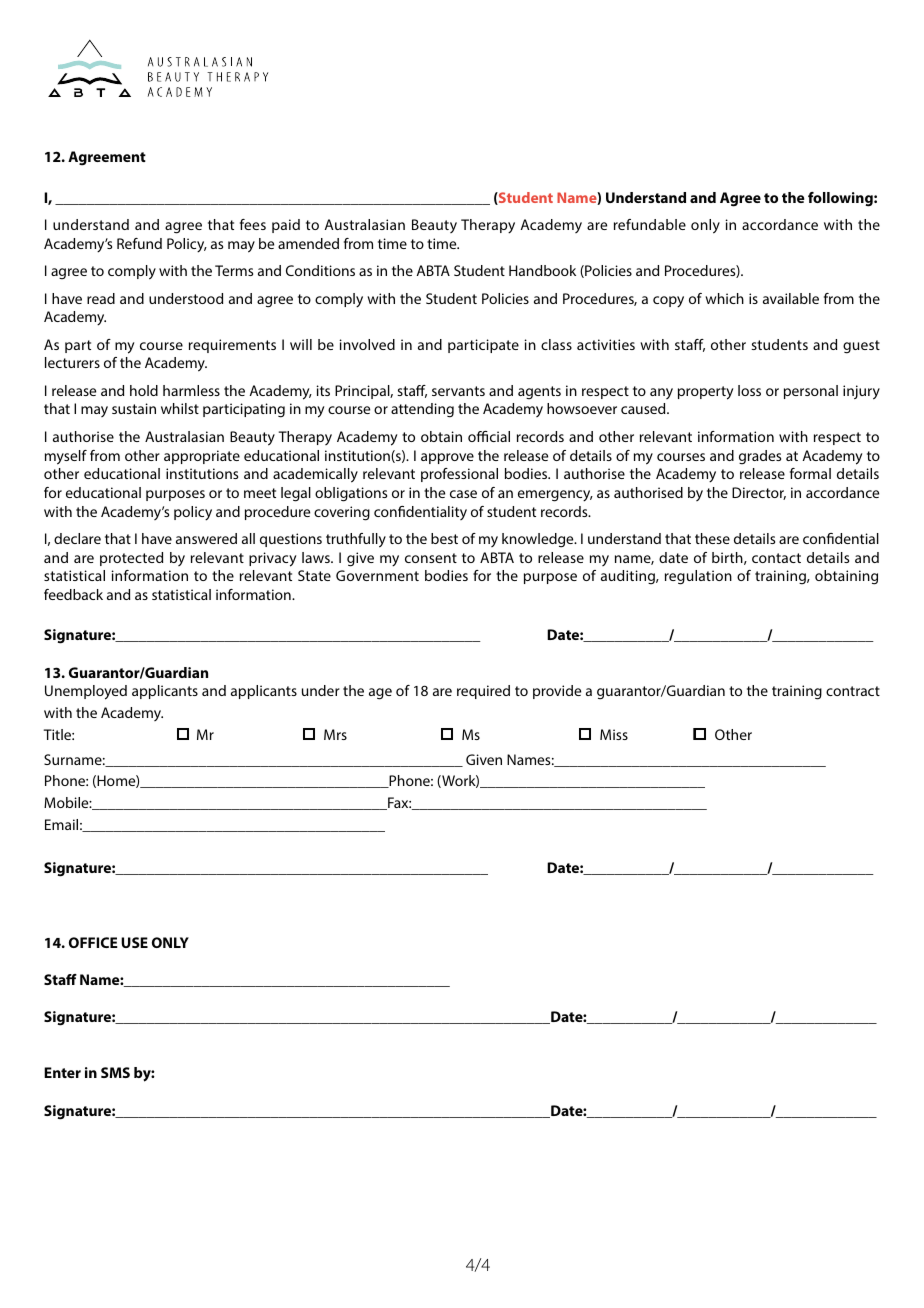 This screenshot has width=924, height=1308. I want to click on approve, so click(447, 458).
